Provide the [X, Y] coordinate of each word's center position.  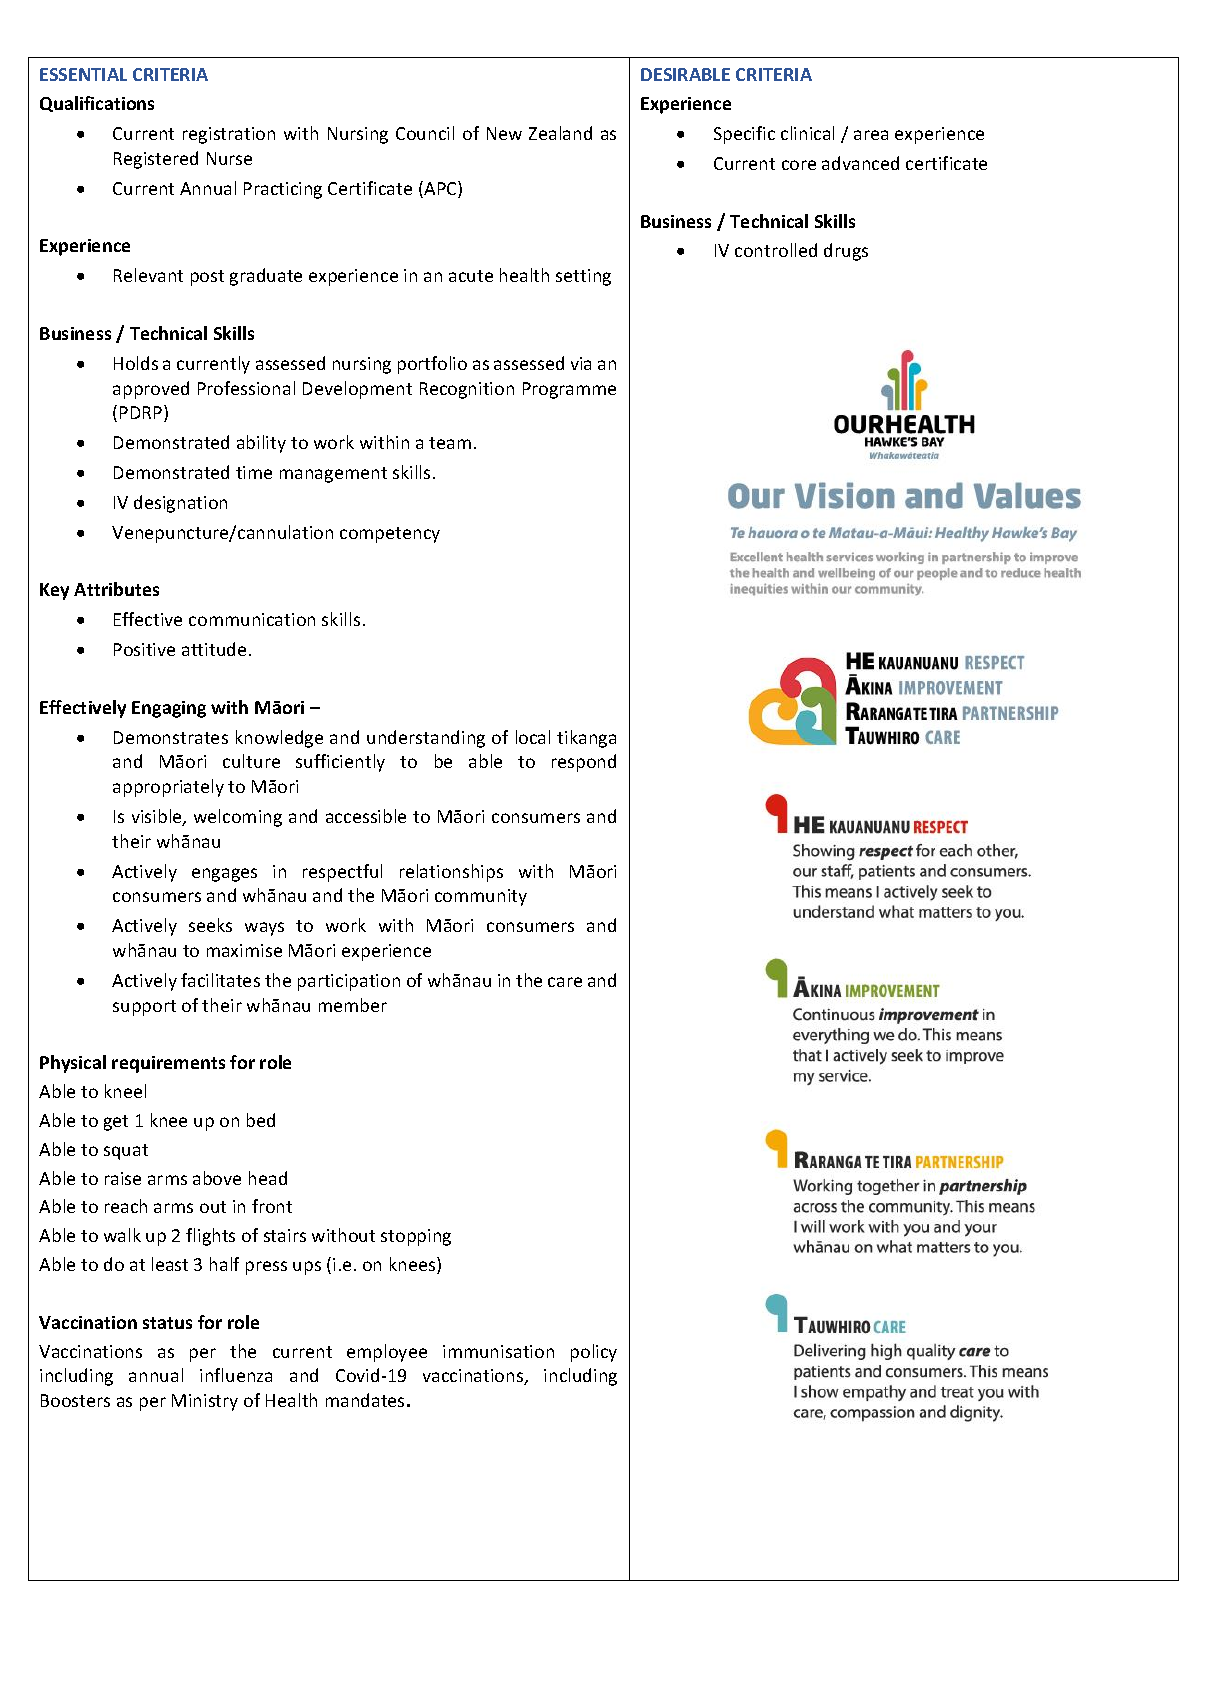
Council [425, 133]
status [167, 1323]
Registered [156, 160]
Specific [744, 135]
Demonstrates [171, 737]
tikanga [586, 739]
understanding [426, 739]
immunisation [498, 1351]
